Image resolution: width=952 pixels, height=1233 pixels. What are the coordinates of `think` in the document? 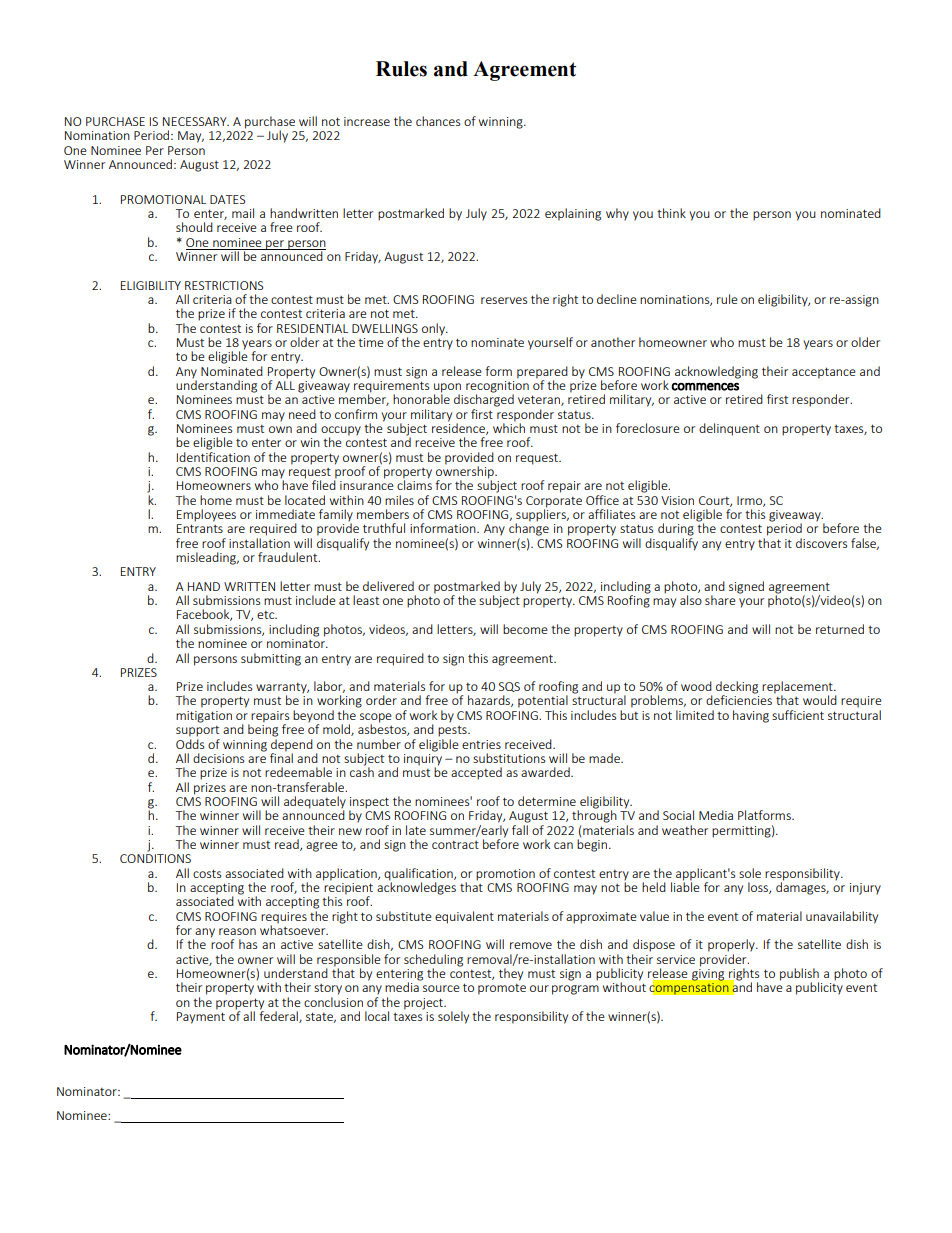 It's located at (671, 213).
